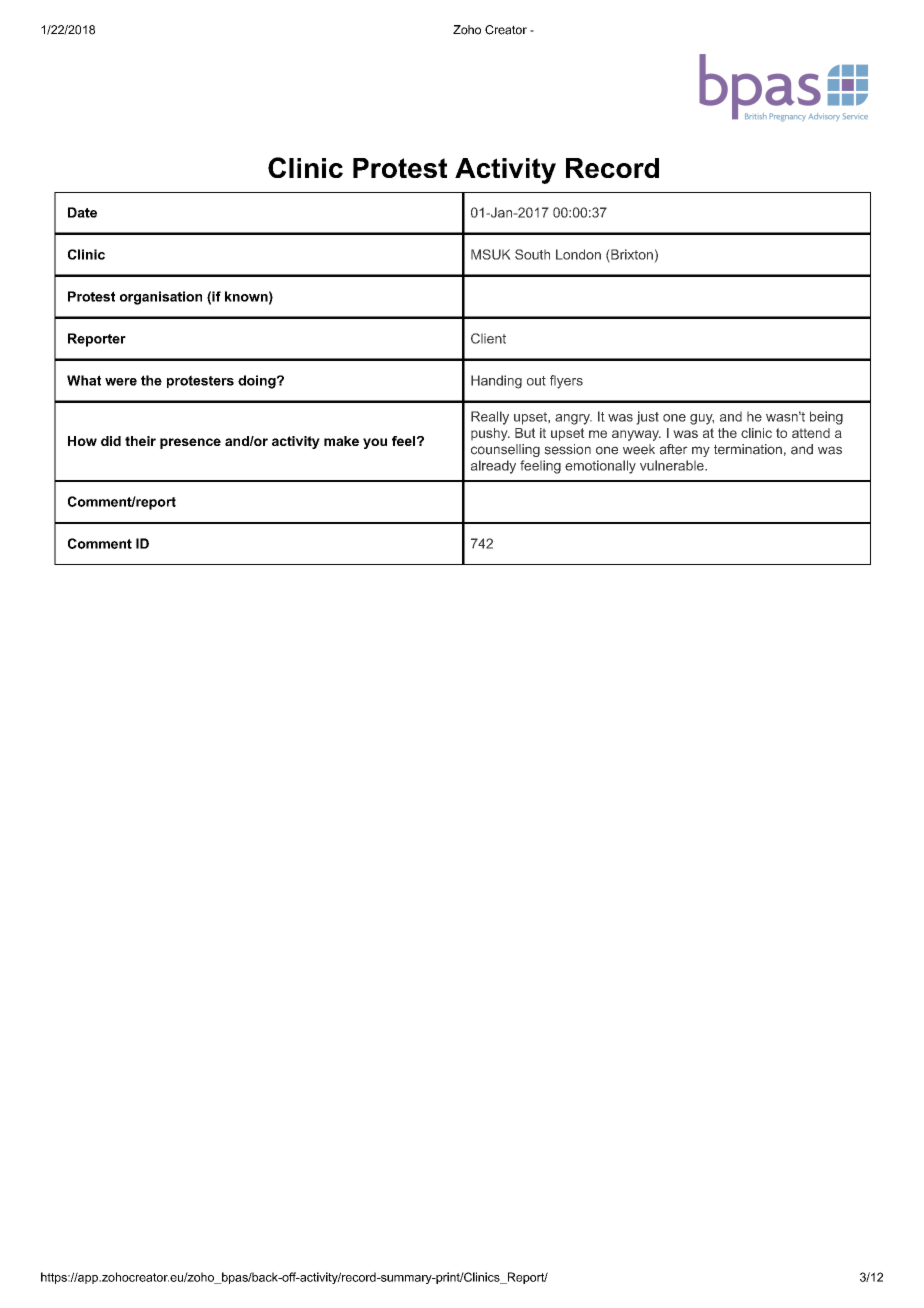 This screenshot has height=1308, width=924. What do you see at coordinates (532, 254) in the screenshot?
I see `South` at bounding box center [532, 254].
